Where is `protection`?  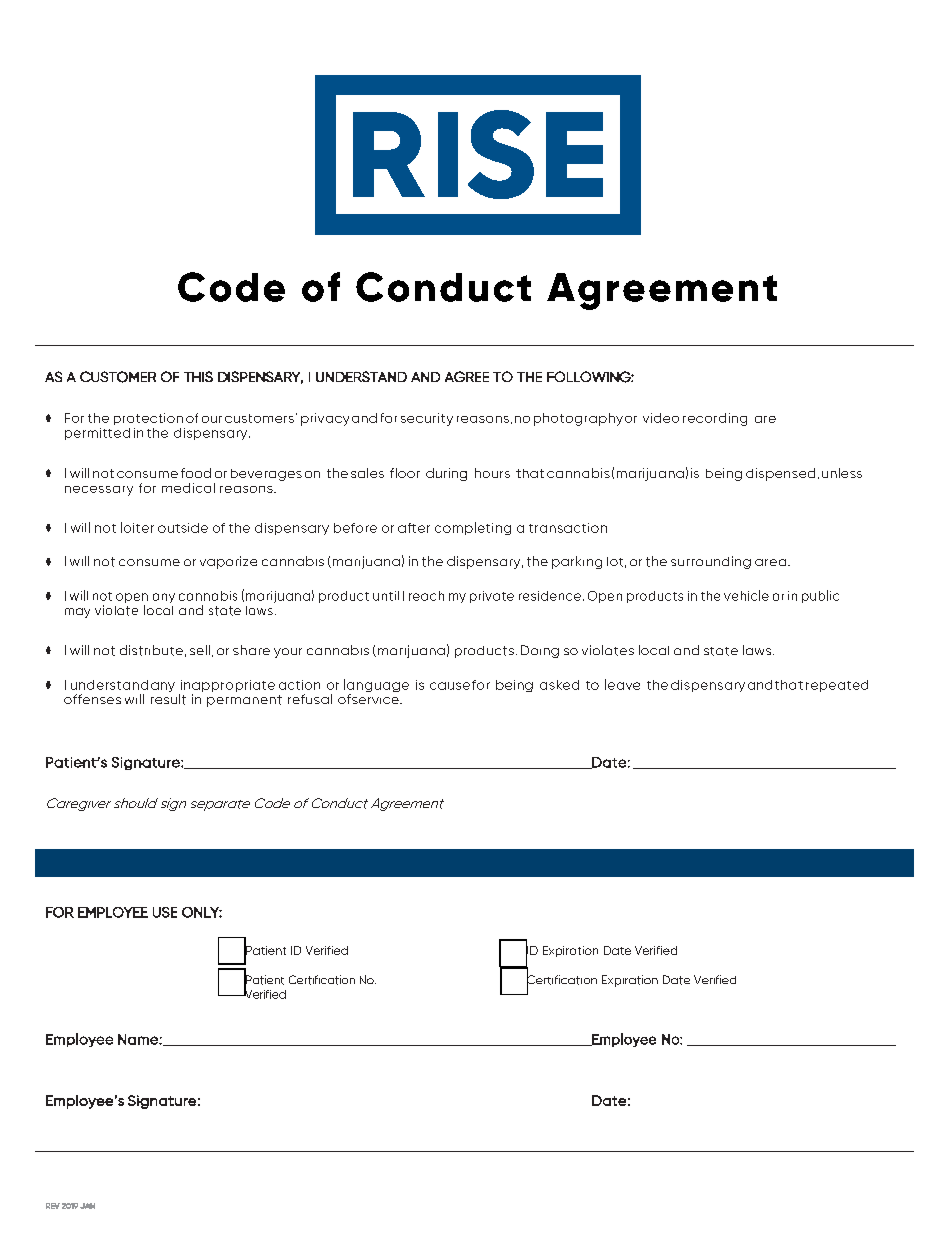
protection is located at coordinates (148, 419).
